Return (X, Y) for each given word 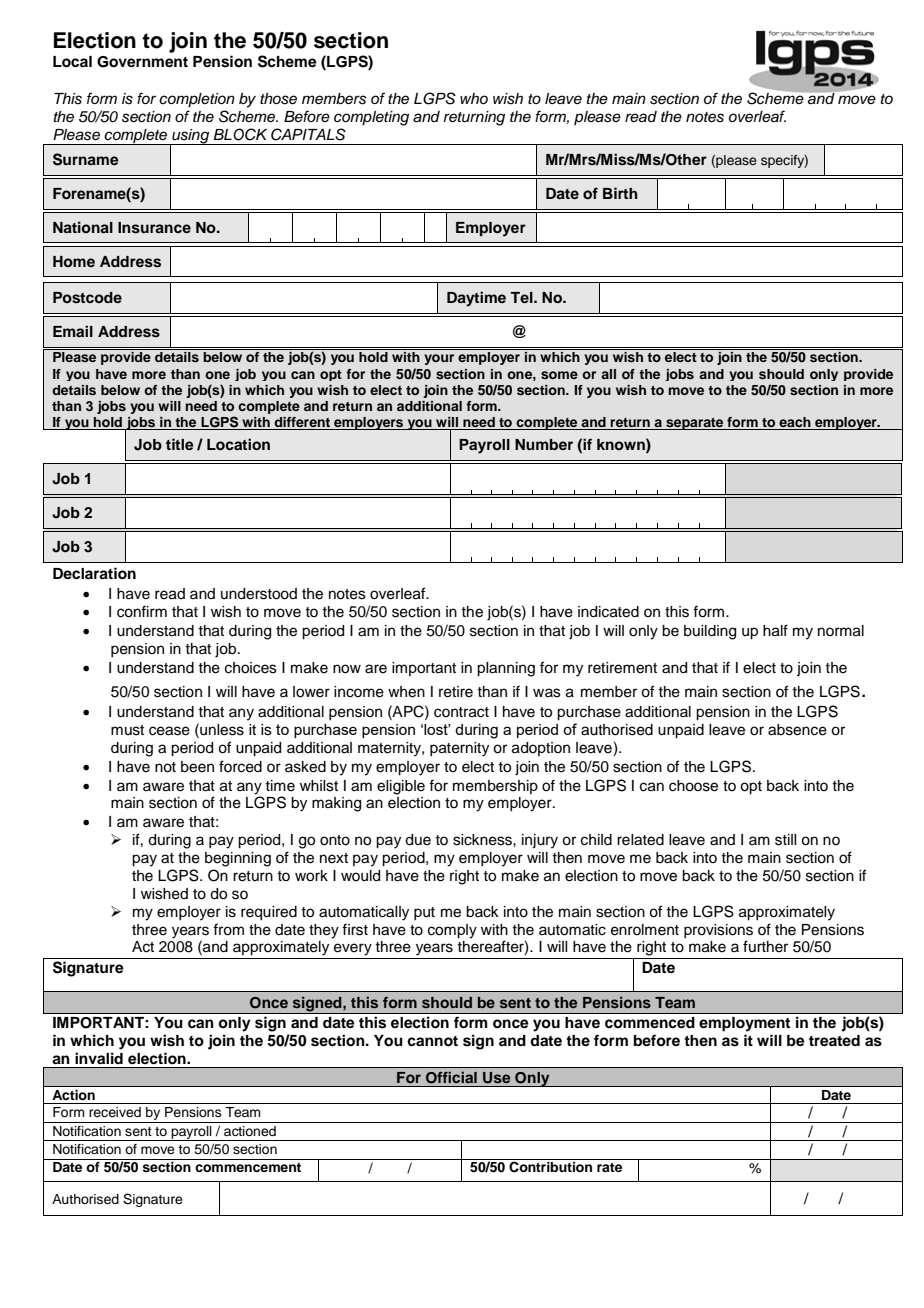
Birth (620, 193)
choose (693, 786)
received (115, 1112)
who (474, 98)
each (795, 422)
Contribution (550, 1167)
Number (544, 444)
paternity (459, 749)
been (197, 767)
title (180, 444)
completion (197, 100)
